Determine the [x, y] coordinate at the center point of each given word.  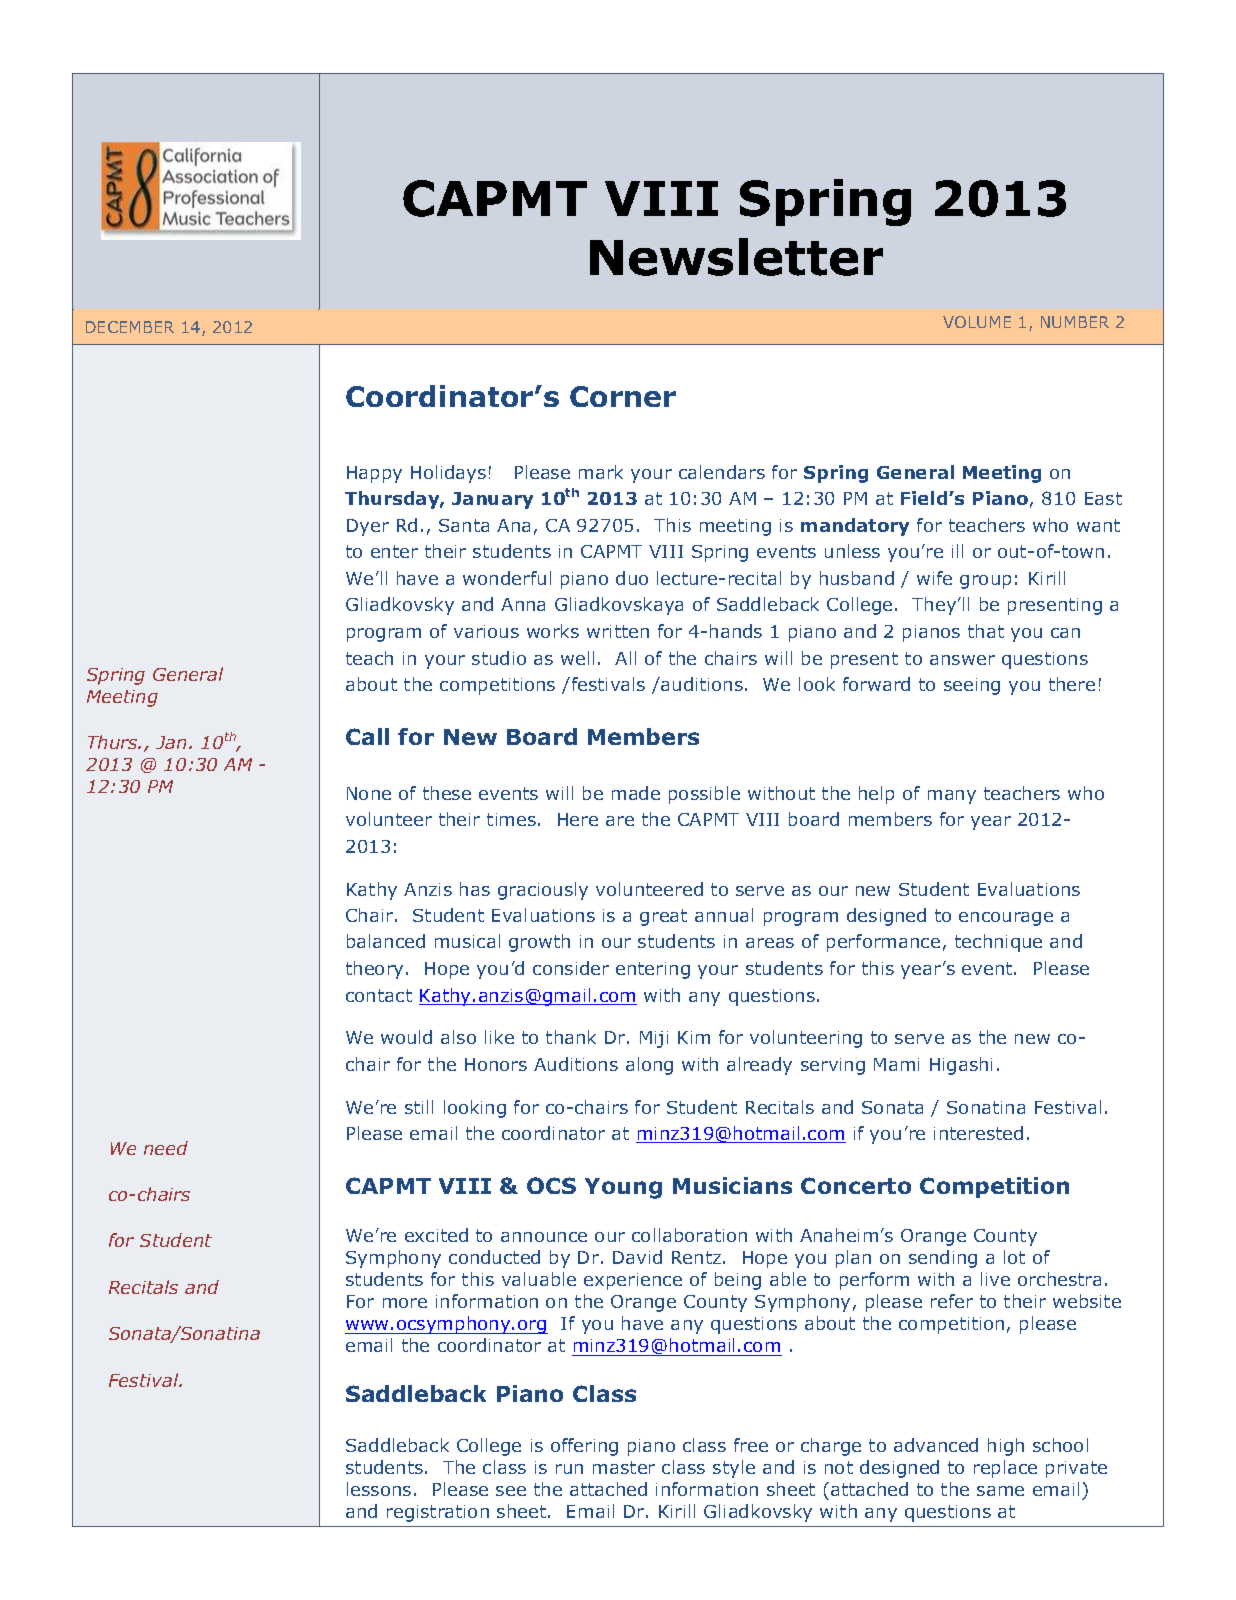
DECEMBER [130, 327]
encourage [1006, 919]
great [663, 917]
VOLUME [977, 322]
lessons [379, 1489]
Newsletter [736, 257]
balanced [386, 941]
